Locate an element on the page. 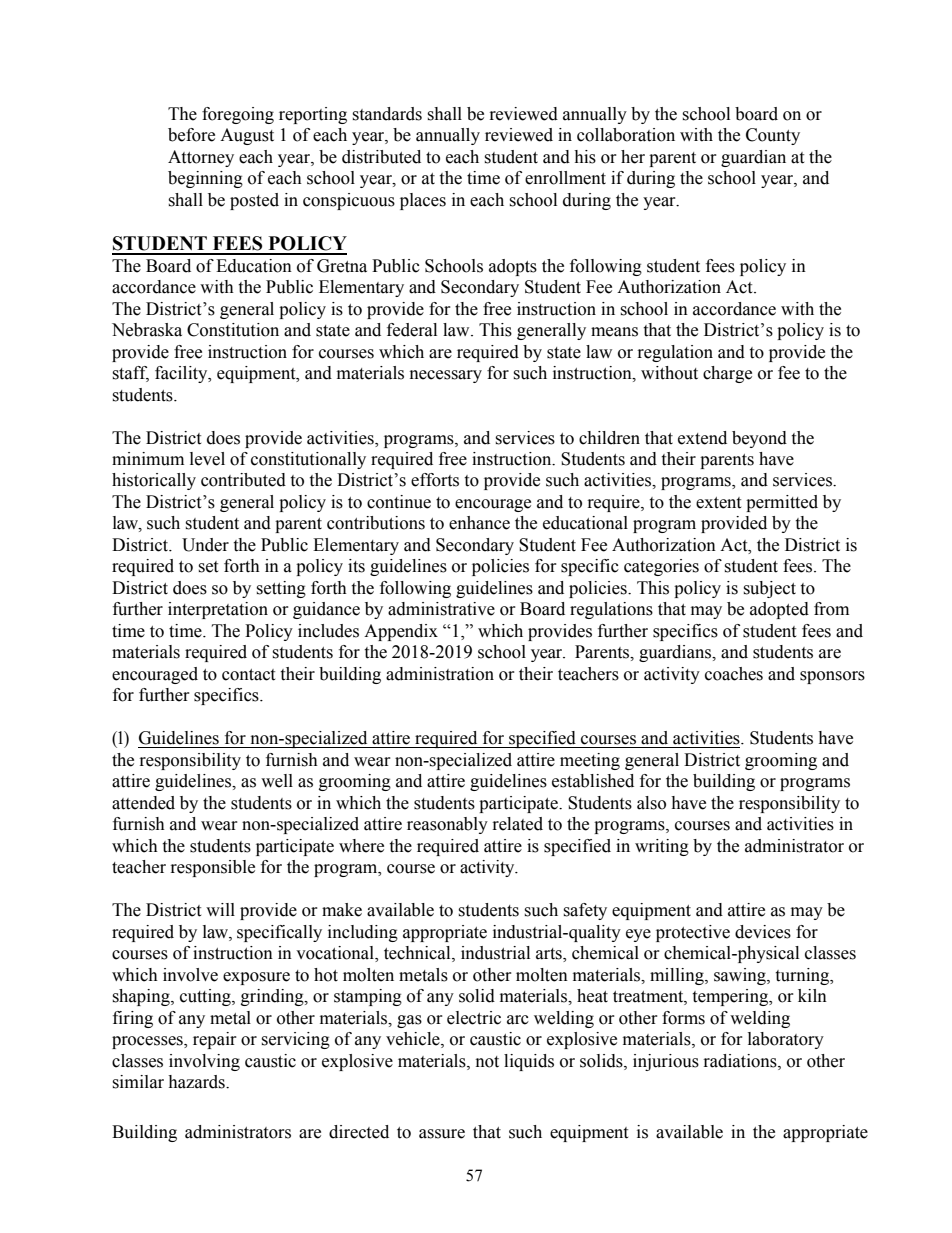  County is located at coordinates (773, 136).
